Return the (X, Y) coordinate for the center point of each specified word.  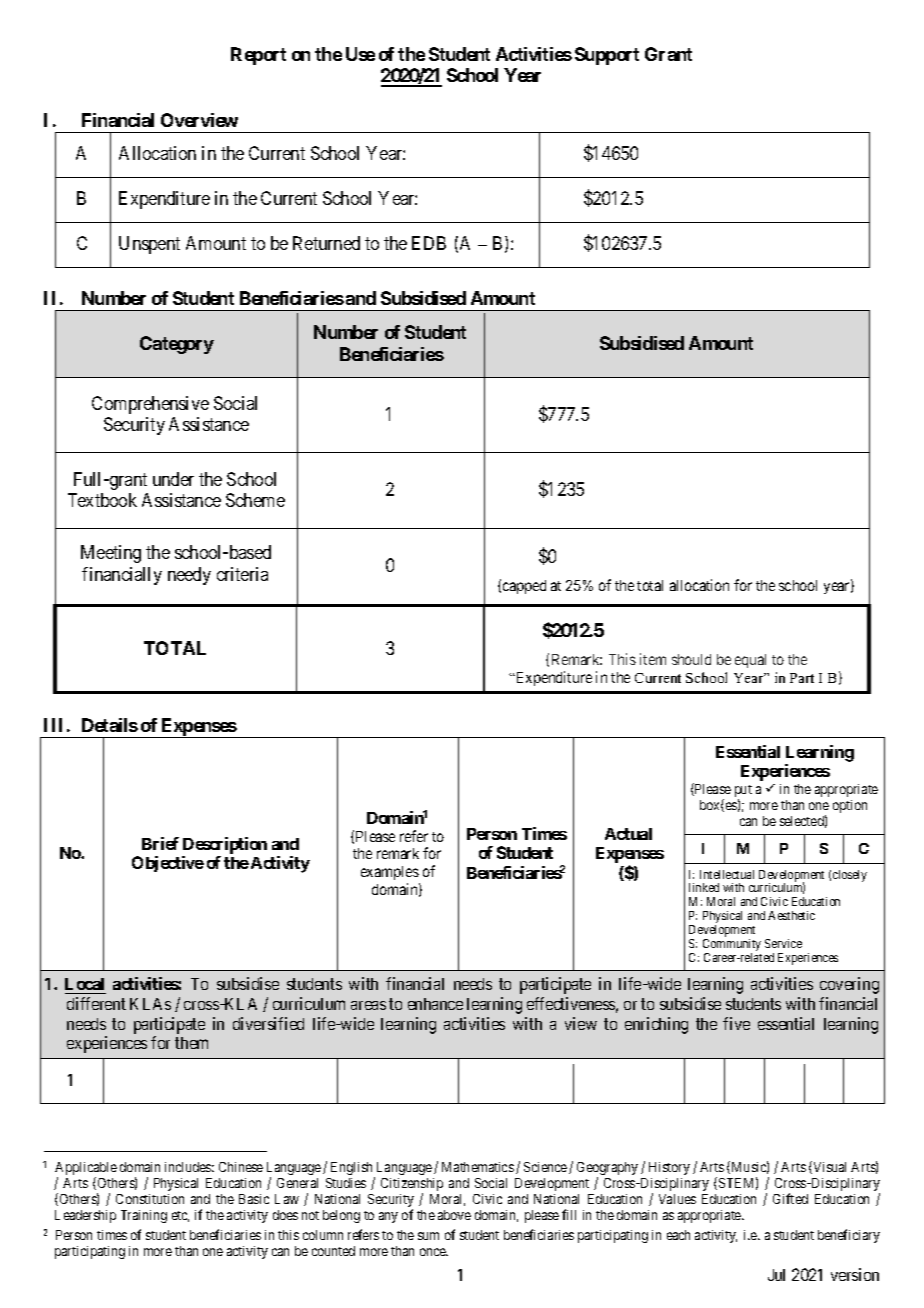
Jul (776, 1275)
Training (144, 1216)
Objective (168, 864)
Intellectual (727, 874)
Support (607, 56)
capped (524, 587)
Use (360, 54)
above (454, 1215)
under (173, 479)
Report (258, 56)
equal (750, 661)
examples (390, 875)
